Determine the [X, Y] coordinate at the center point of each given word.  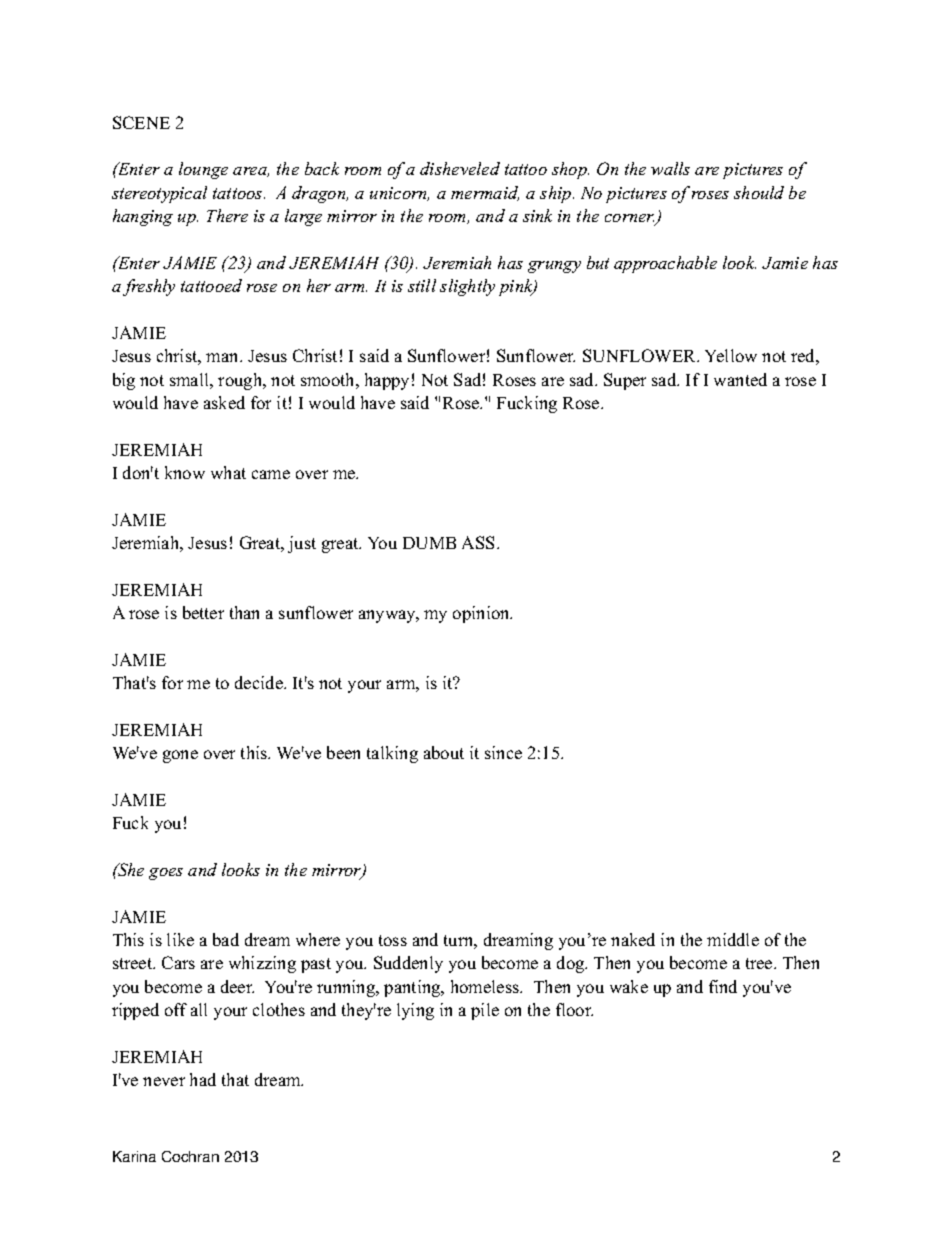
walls [670, 168]
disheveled [460, 168]
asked [224, 402]
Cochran [190, 1156]
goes [166, 874]
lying [415, 1011]
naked [633, 939]
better [203, 612]
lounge [203, 170]
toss [393, 940]
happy [387, 381]
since [503, 752]
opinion [482, 614]
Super [625, 381]
